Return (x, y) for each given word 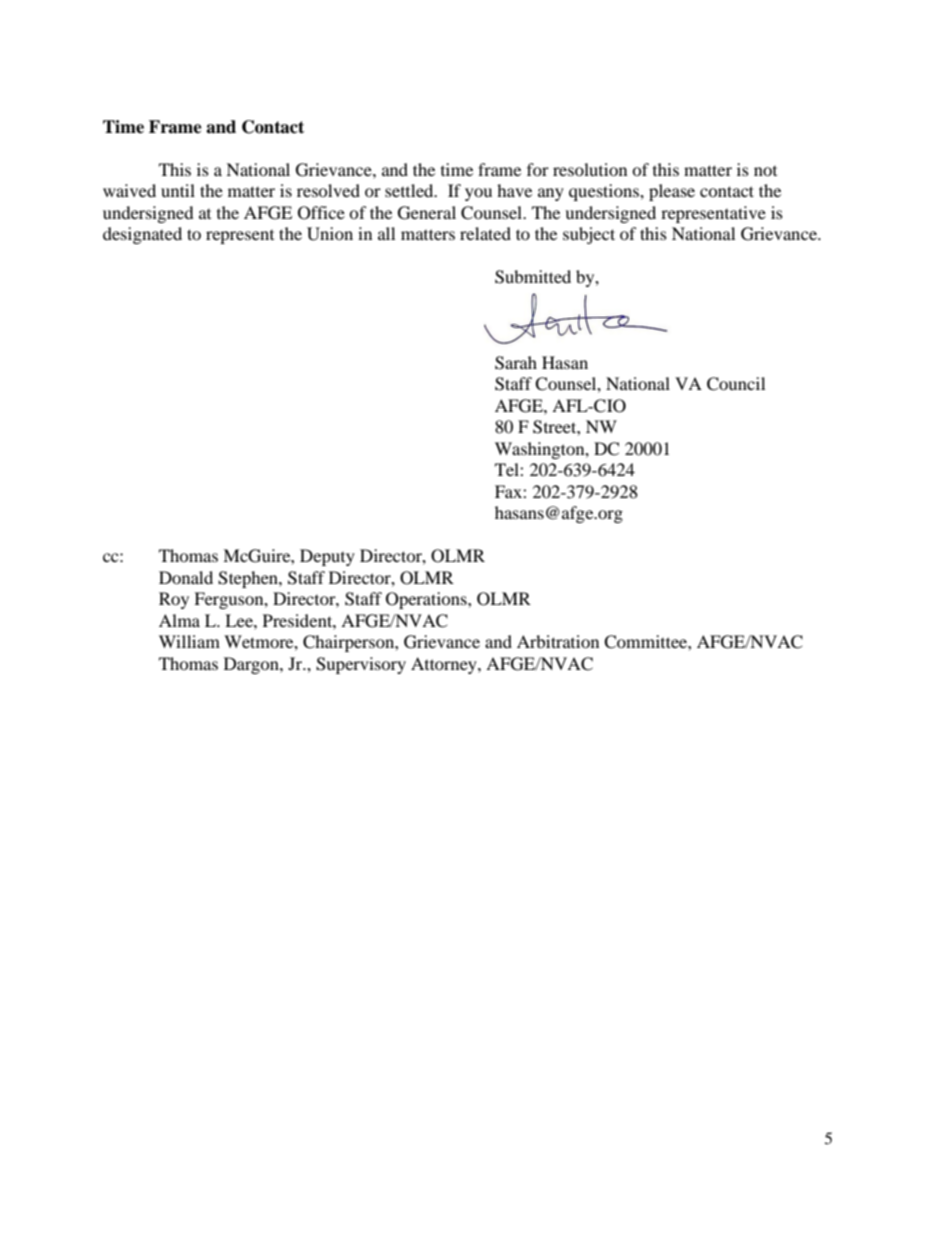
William (189, 641)
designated (142, 235)
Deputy (327, 557)
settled (410, 190)
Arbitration (558, 641)
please (672, 192)
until (178, 190)
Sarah (516, 363)
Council (736, 384)
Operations (427, 600)
